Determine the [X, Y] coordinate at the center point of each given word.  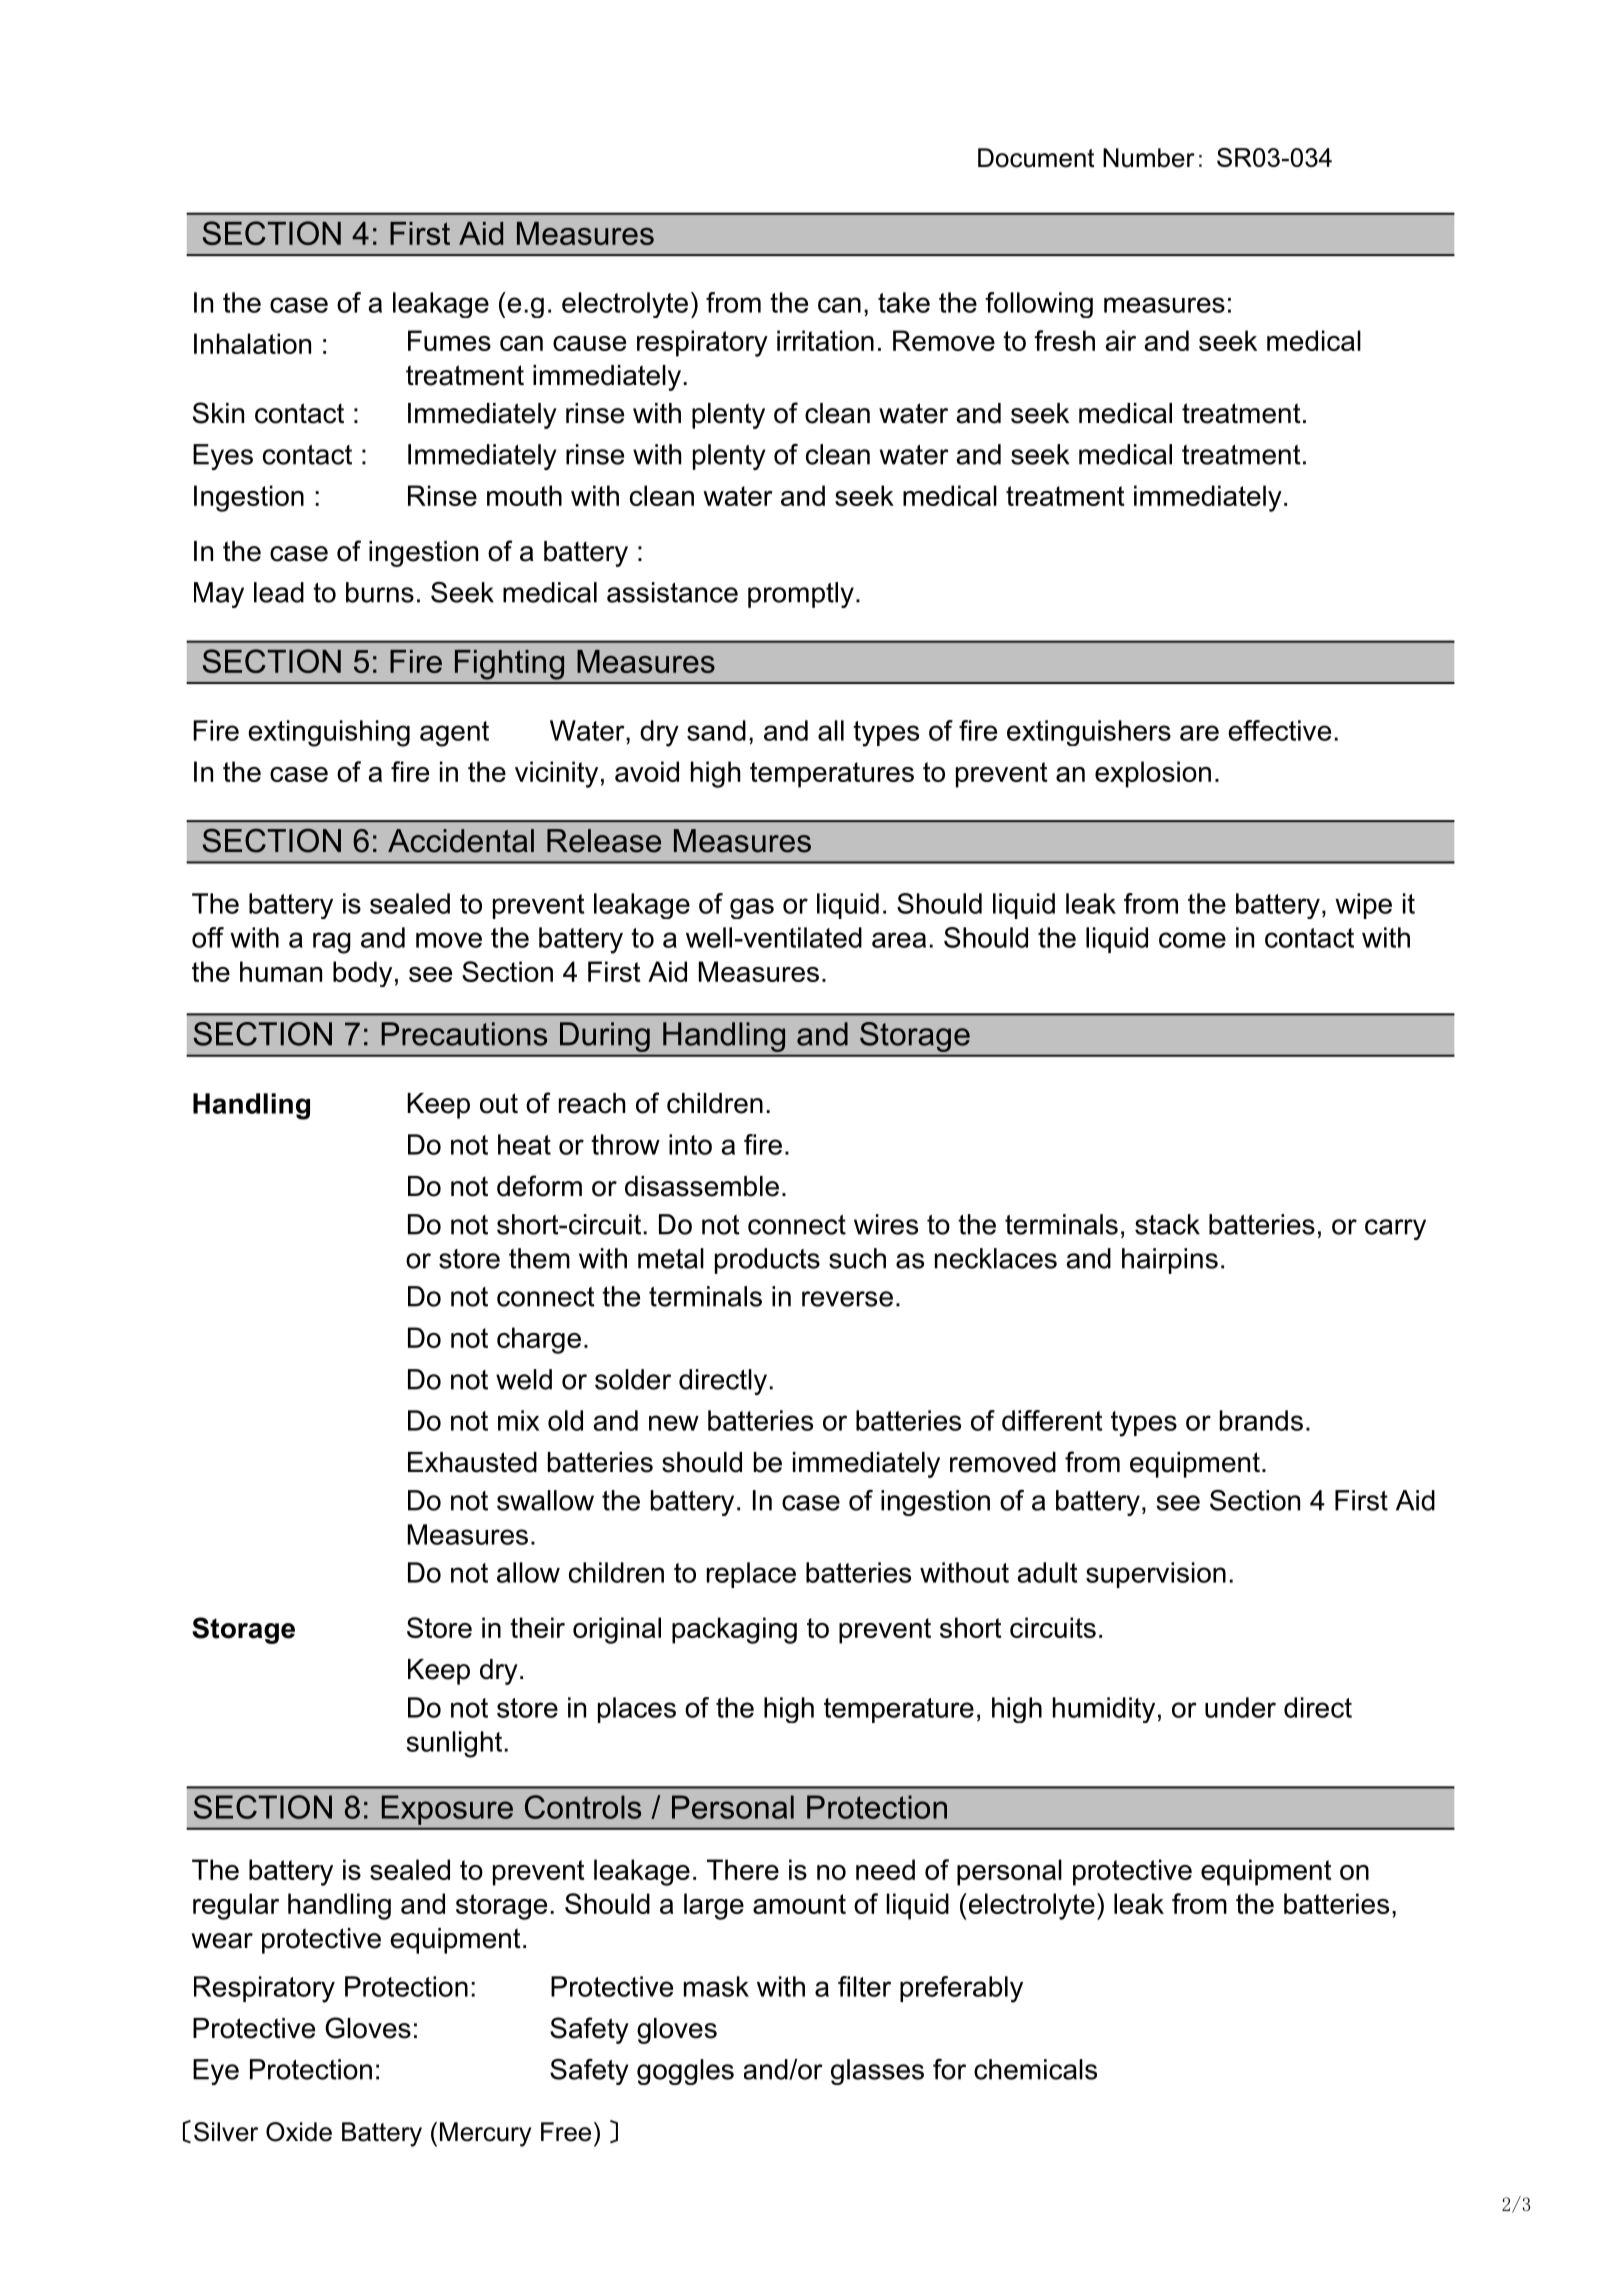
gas [752, 908]
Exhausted [472, 1462]
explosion [1153, 774]
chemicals [1035, 2069]
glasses [877, 2072]
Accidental [461, 841]
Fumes [449, 340]
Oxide [299, 2132]
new [674, 1423]
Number [1149, 158]
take [904, 302]
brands [1261, 1420]
